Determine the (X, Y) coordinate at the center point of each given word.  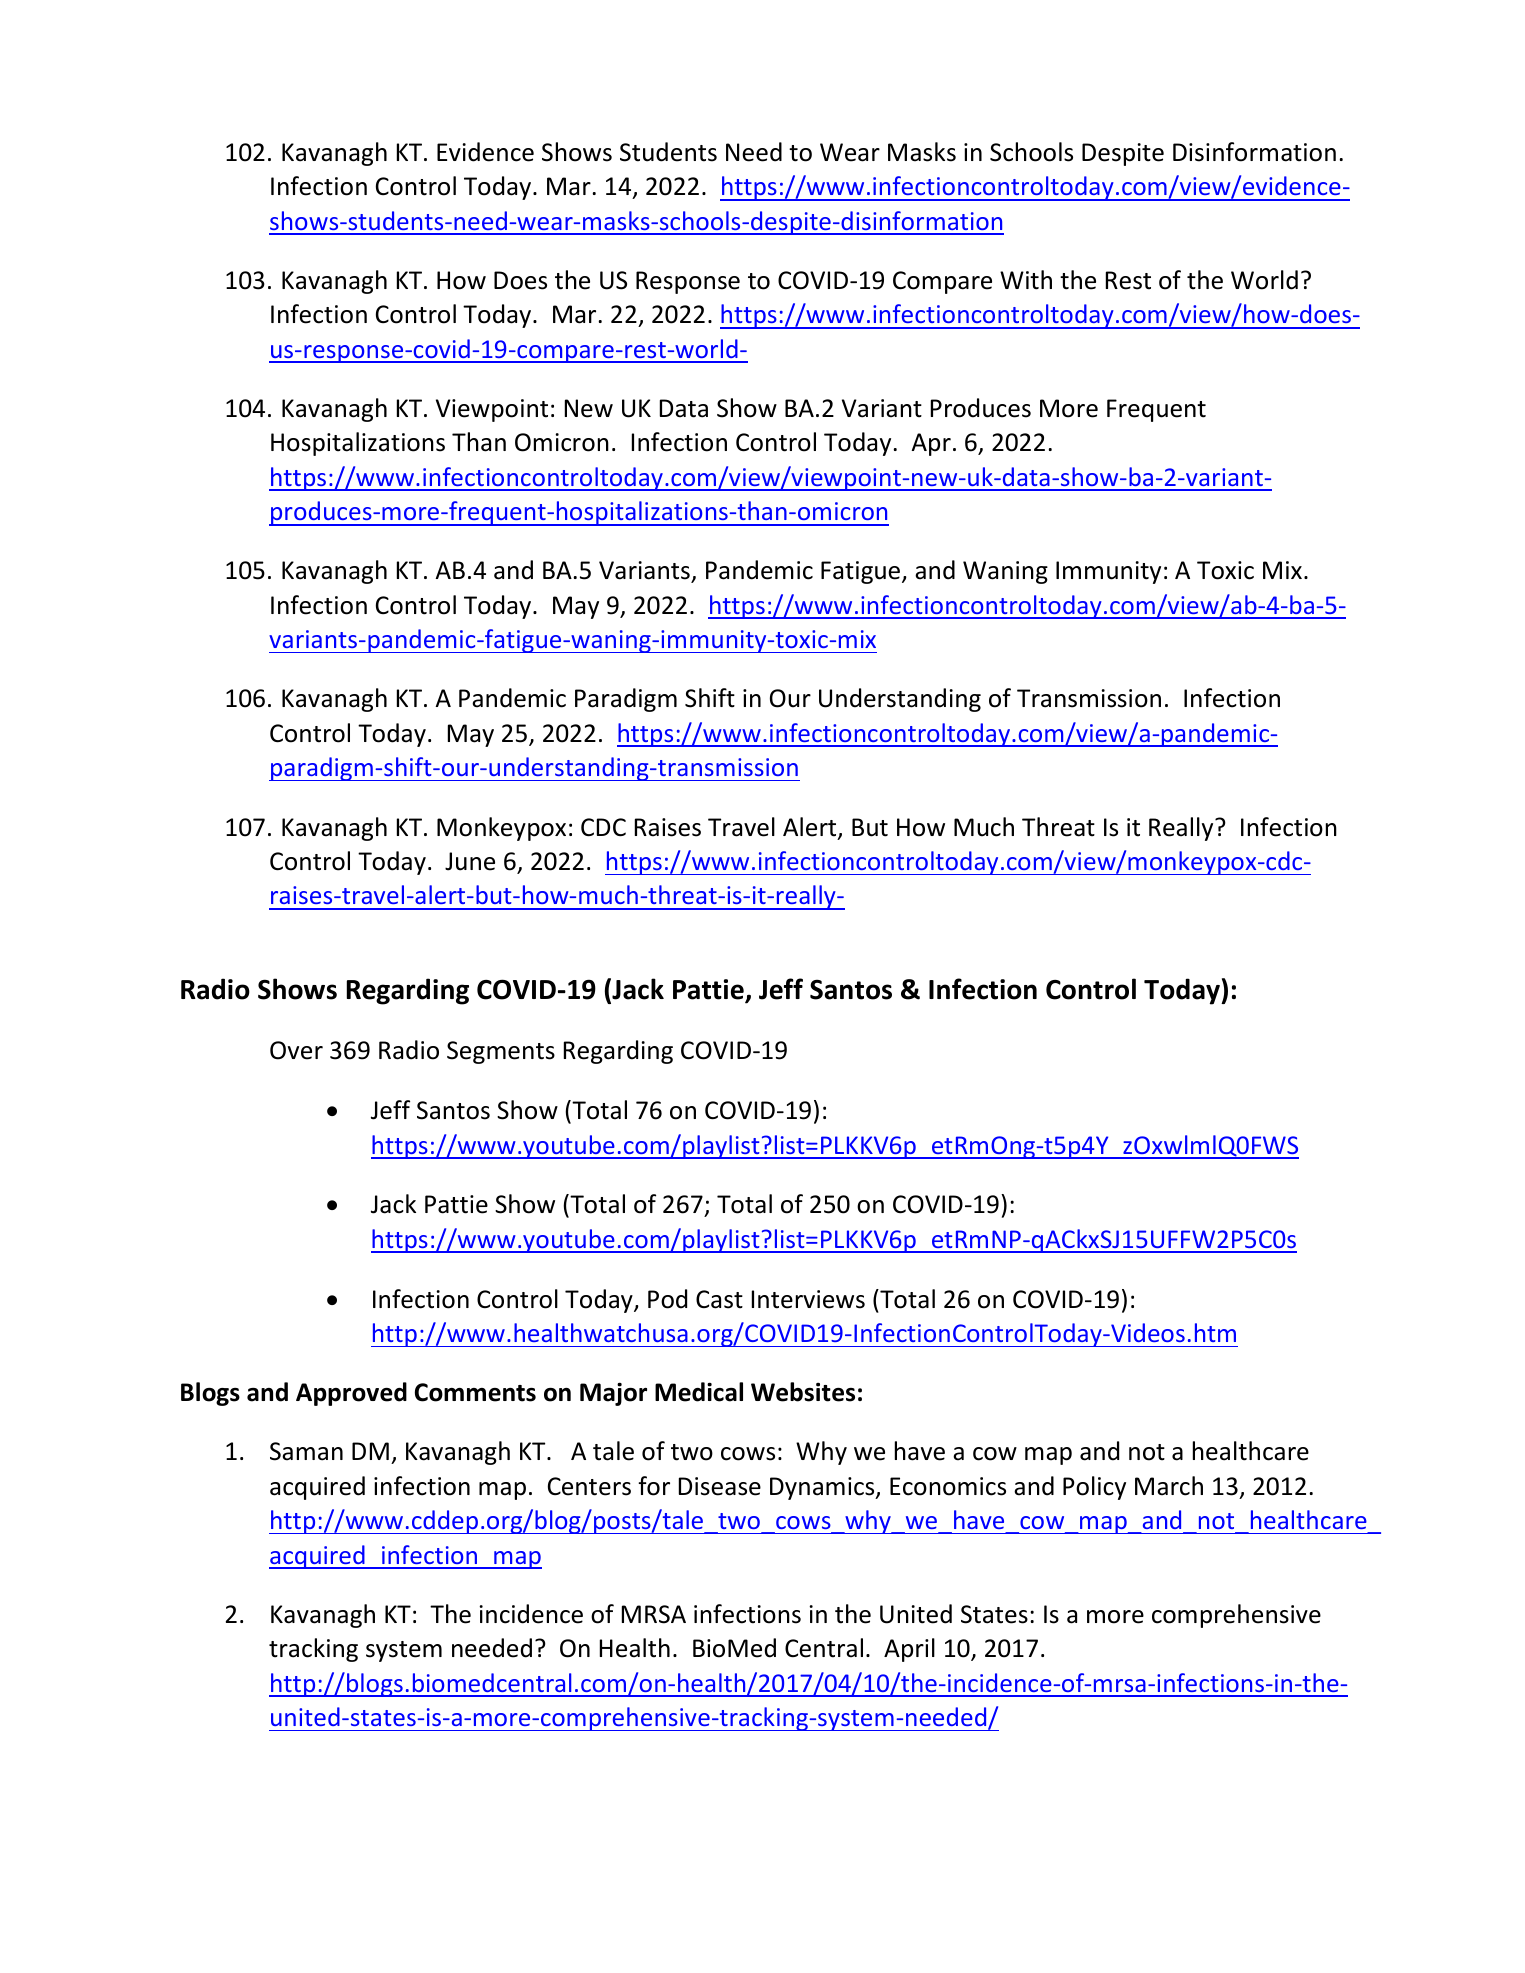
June (470, 861)
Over (296, 1050)
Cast (719, 1299)
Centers (589, 1486)
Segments (501, 1052)
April (909, 1650)
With (1026, 280)
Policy (1094, 1488)
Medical (699, 1392)
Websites (803, 1392)
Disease (720, 1486)
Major (613, 1394)
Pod (667, 1299)
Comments (475, 1392)
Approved (351, 1394)
